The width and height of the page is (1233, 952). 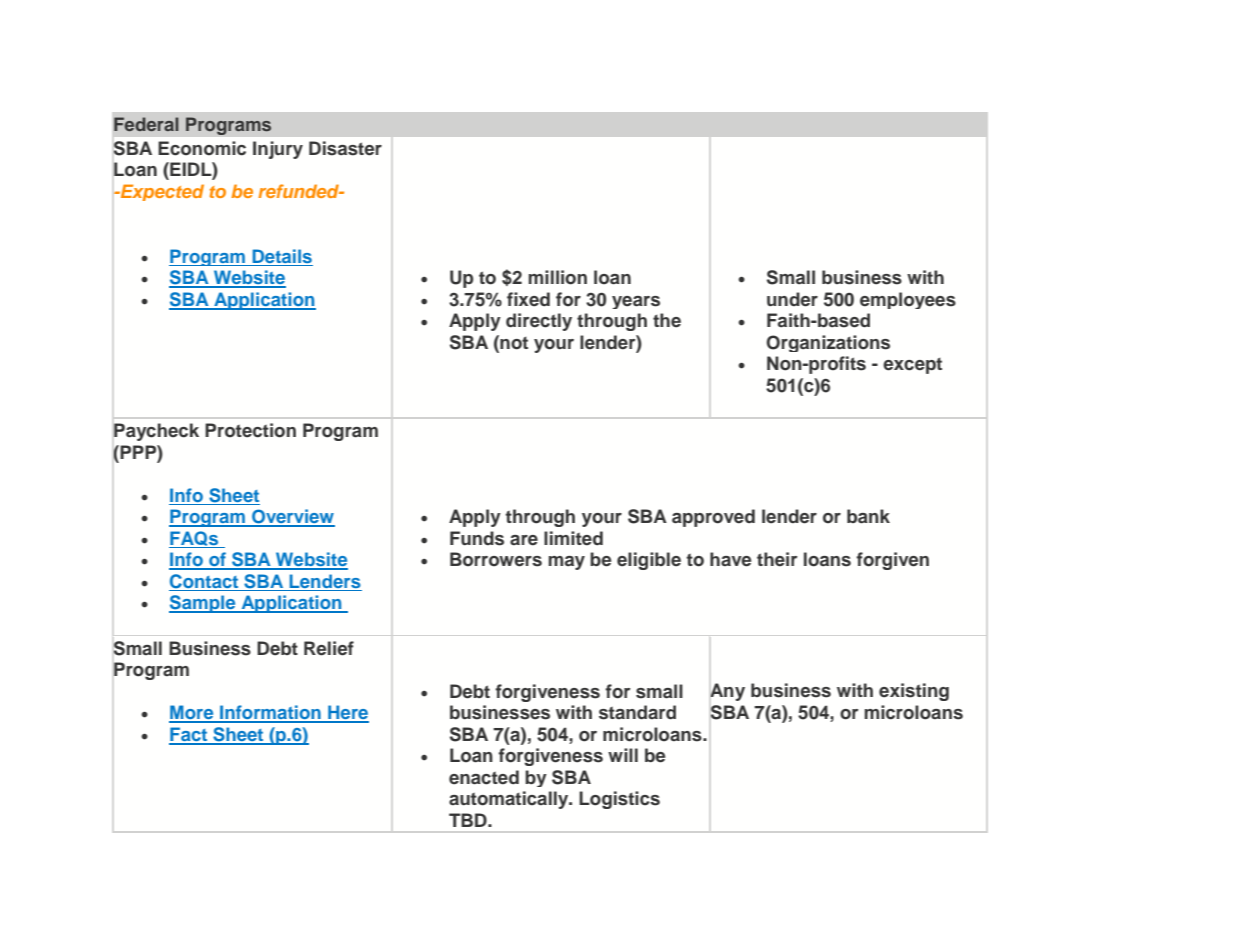 I want to click on will, so click(x=623, y=755).
